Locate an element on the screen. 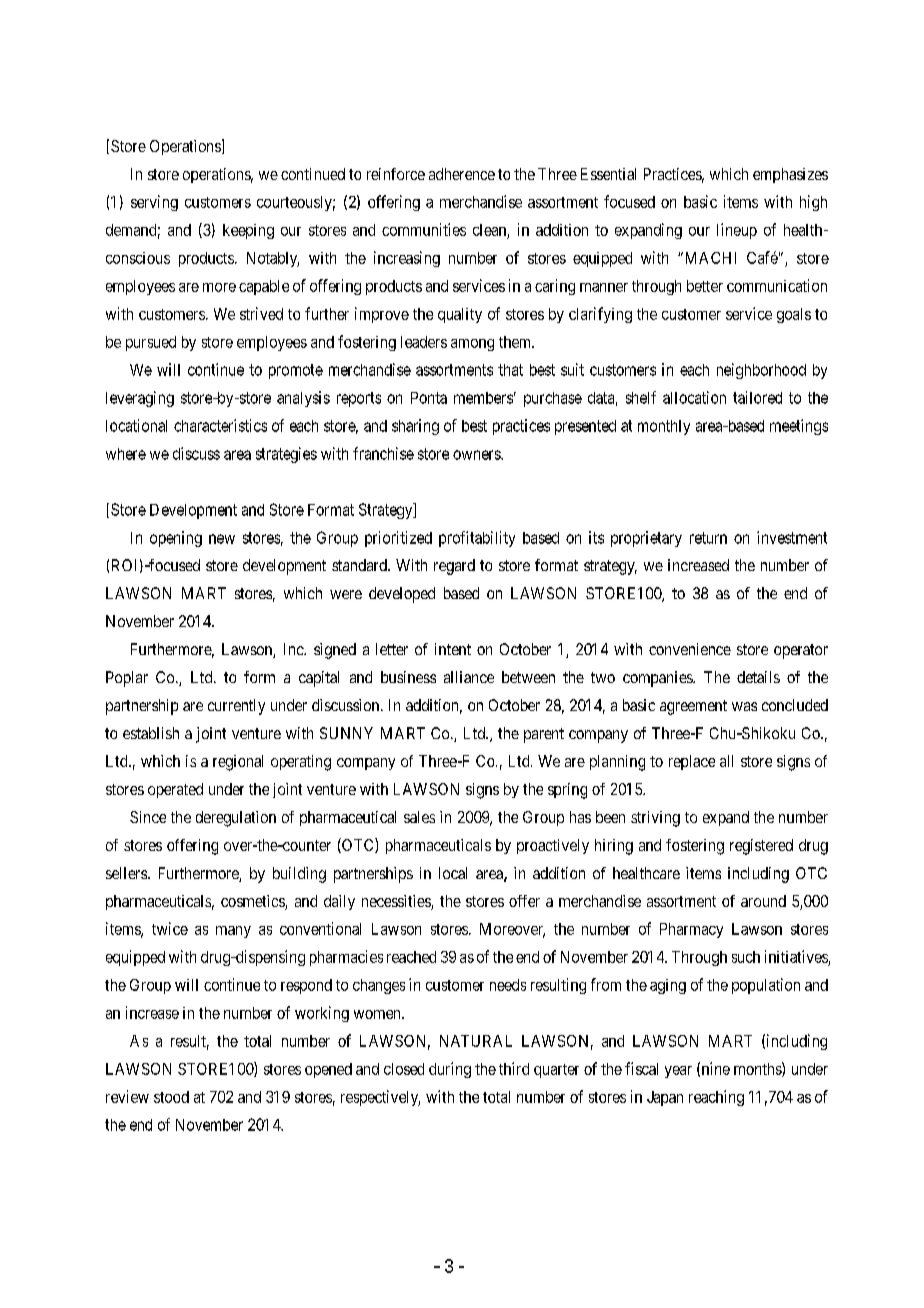 The image size is (924, 1308). replace is located at coordinates (692, 762).
